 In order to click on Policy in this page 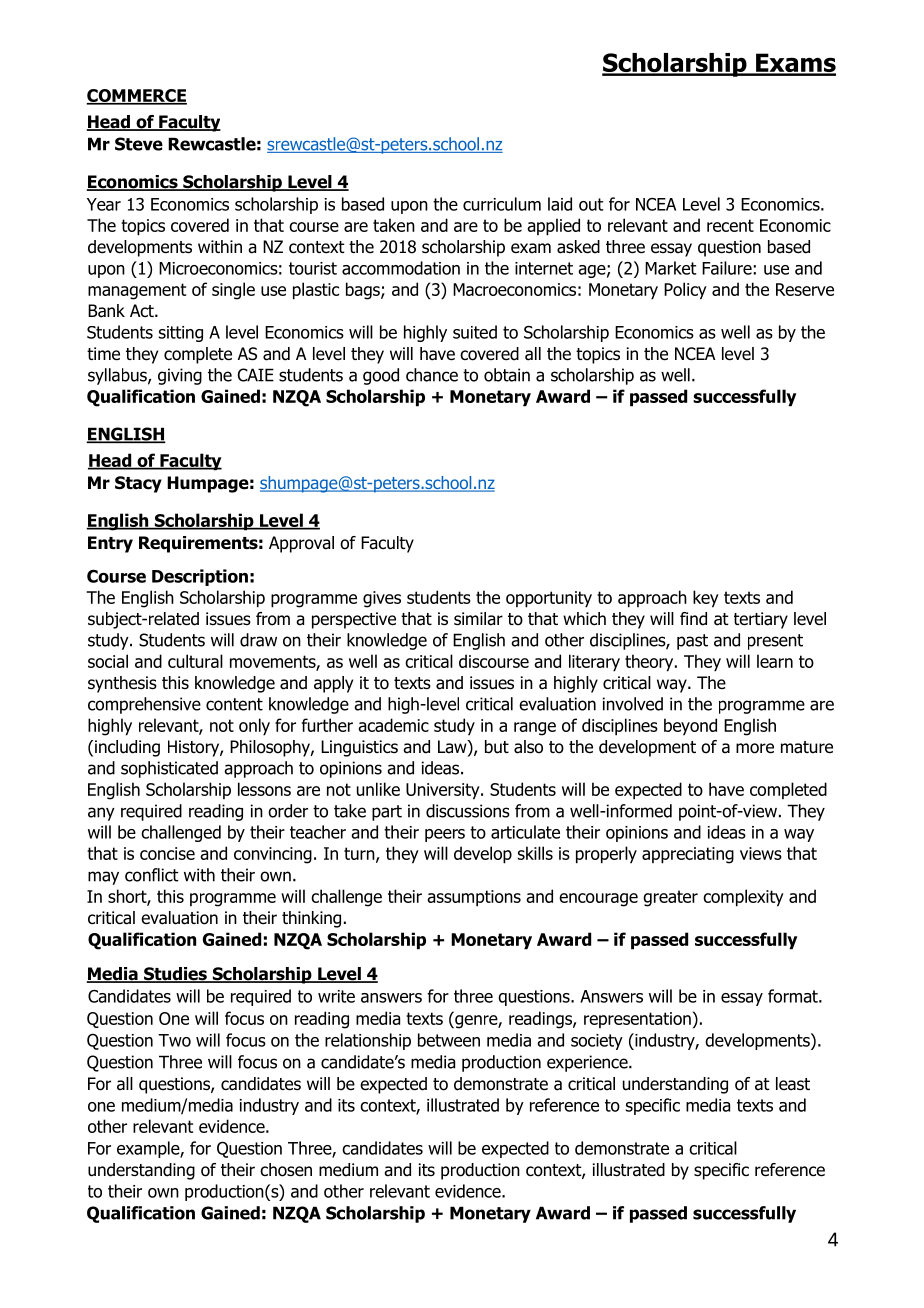, I will do `click(685, 291)`.
